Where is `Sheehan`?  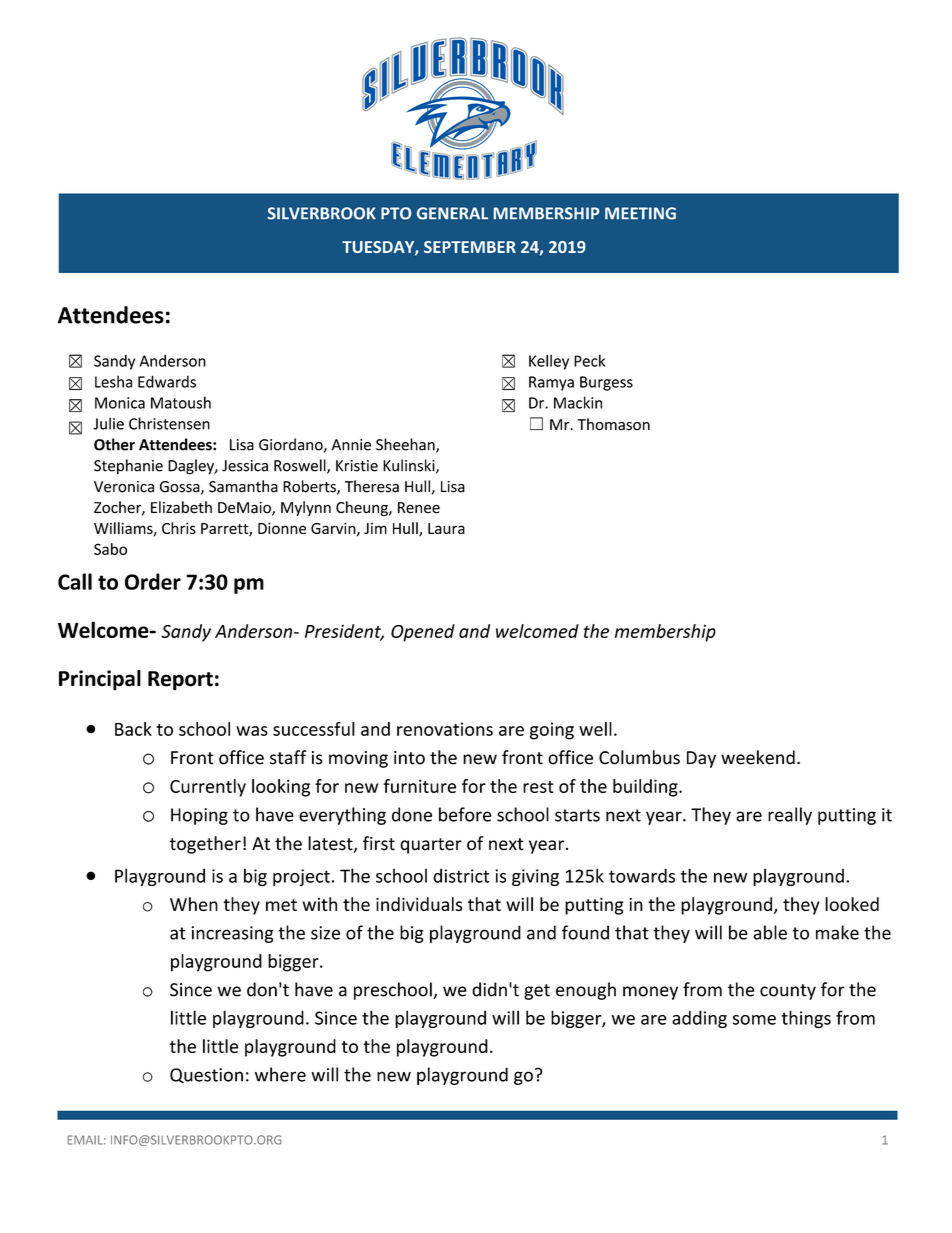
Sheehan is located at coordinates (406, 445).
